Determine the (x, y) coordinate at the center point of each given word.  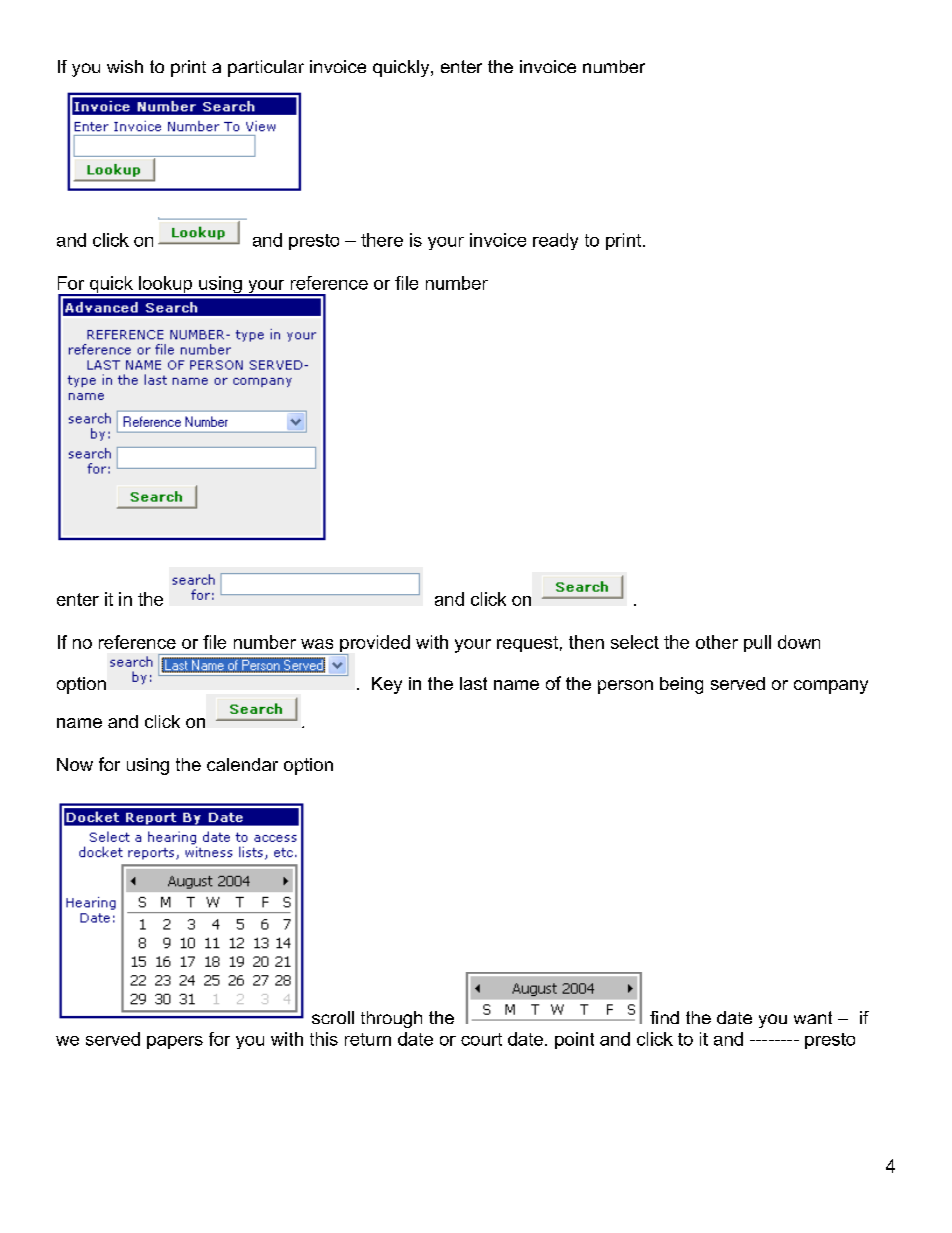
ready (555, 241)
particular (266, 68)
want (813, 1017)
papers (175, 1042)
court (481, 1039)
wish (125, 66)
